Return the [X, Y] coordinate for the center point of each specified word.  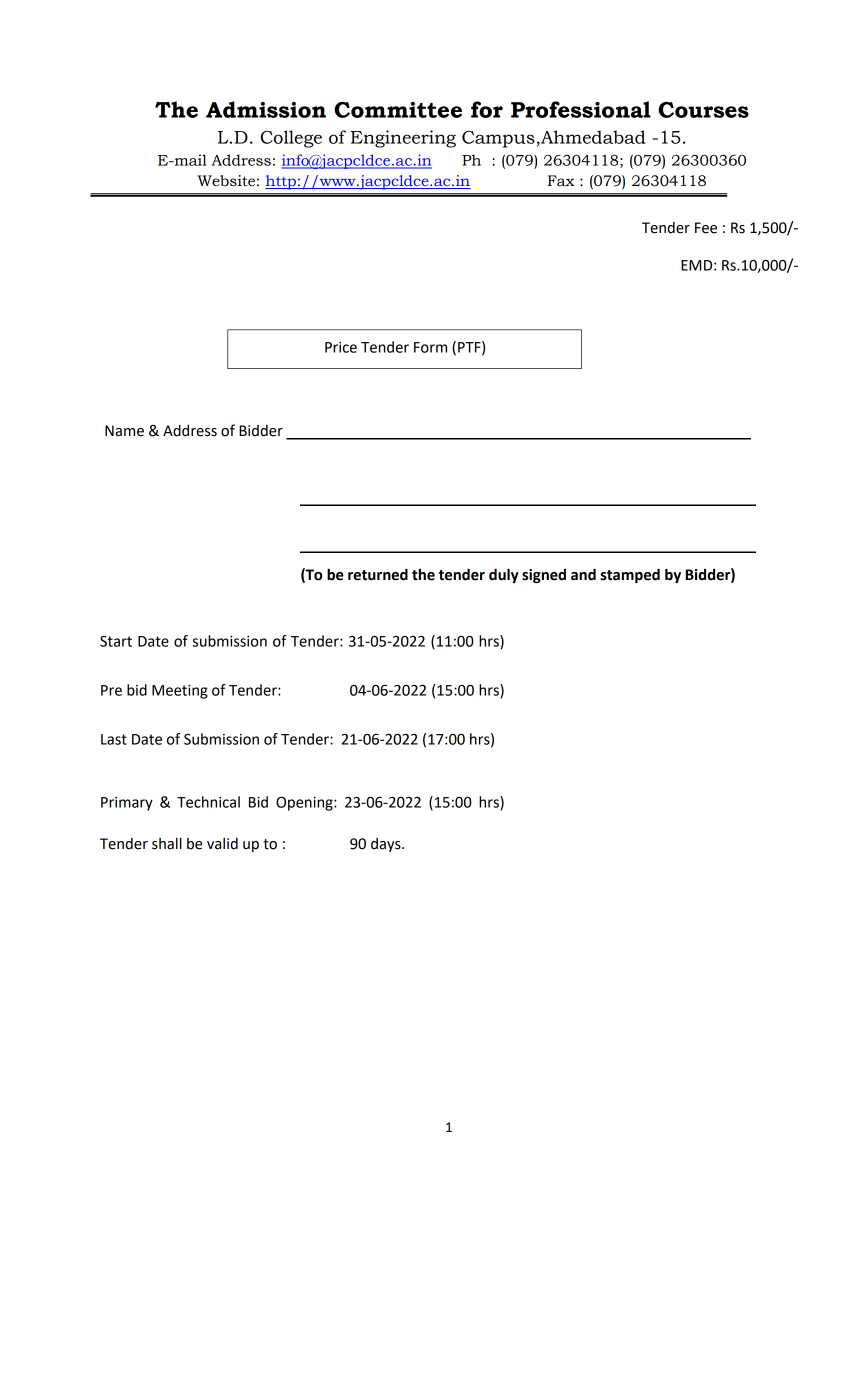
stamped [630, 575]
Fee [706, 228]
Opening [305, 804]
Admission [266, 109]
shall [167, 844]
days [387, 845]
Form [430, 347]
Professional [581, 109]
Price [341, 347]
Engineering [403, 139]
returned [378, 574]
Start [116, 641]
